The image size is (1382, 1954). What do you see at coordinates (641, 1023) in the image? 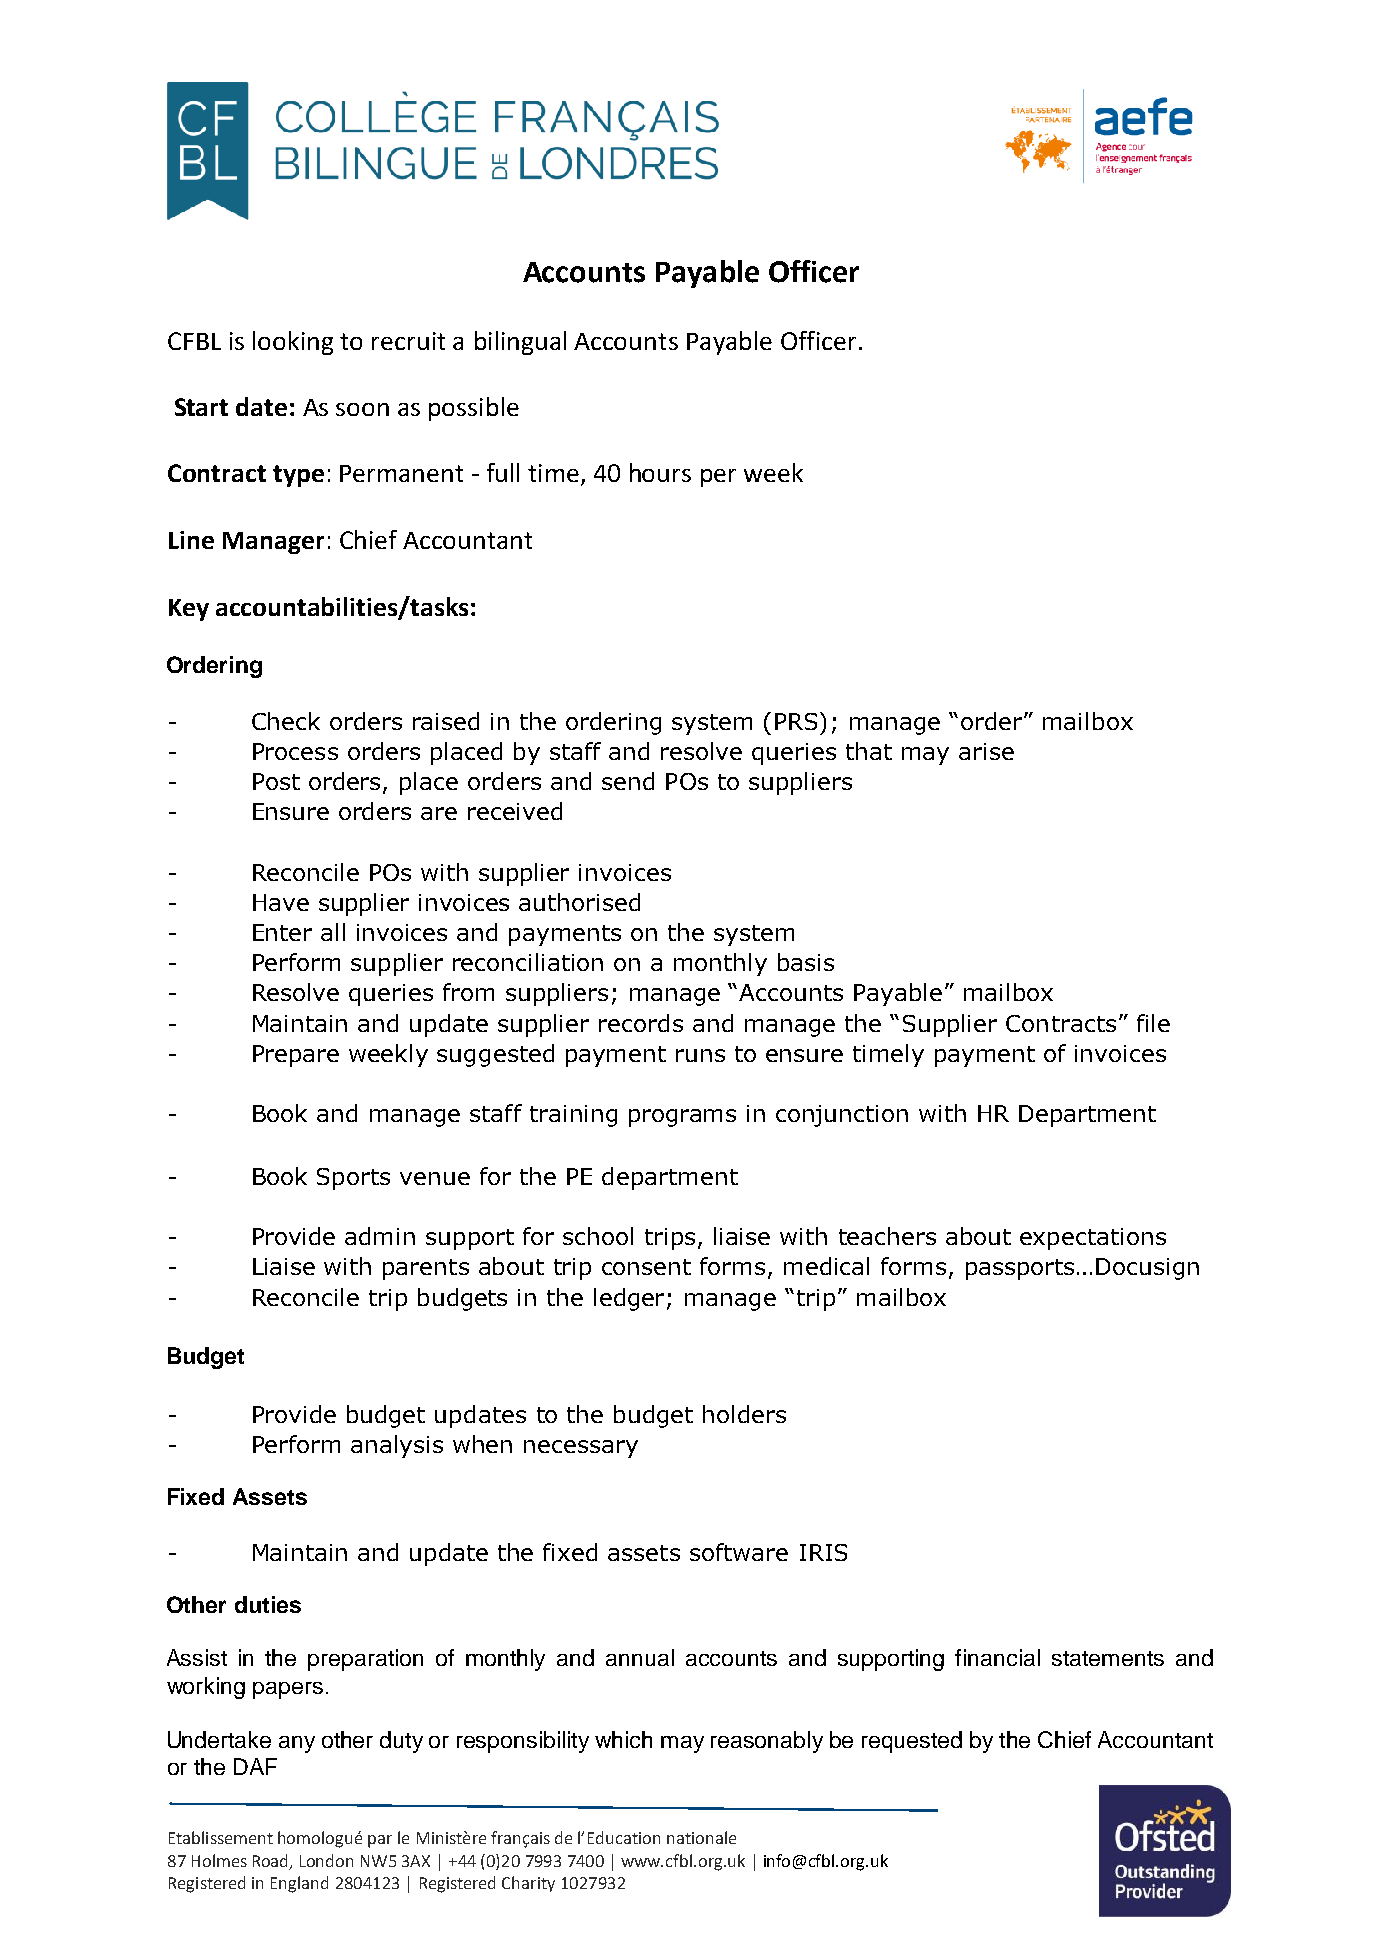
I see `records` at bounding box center [641, 1023].
